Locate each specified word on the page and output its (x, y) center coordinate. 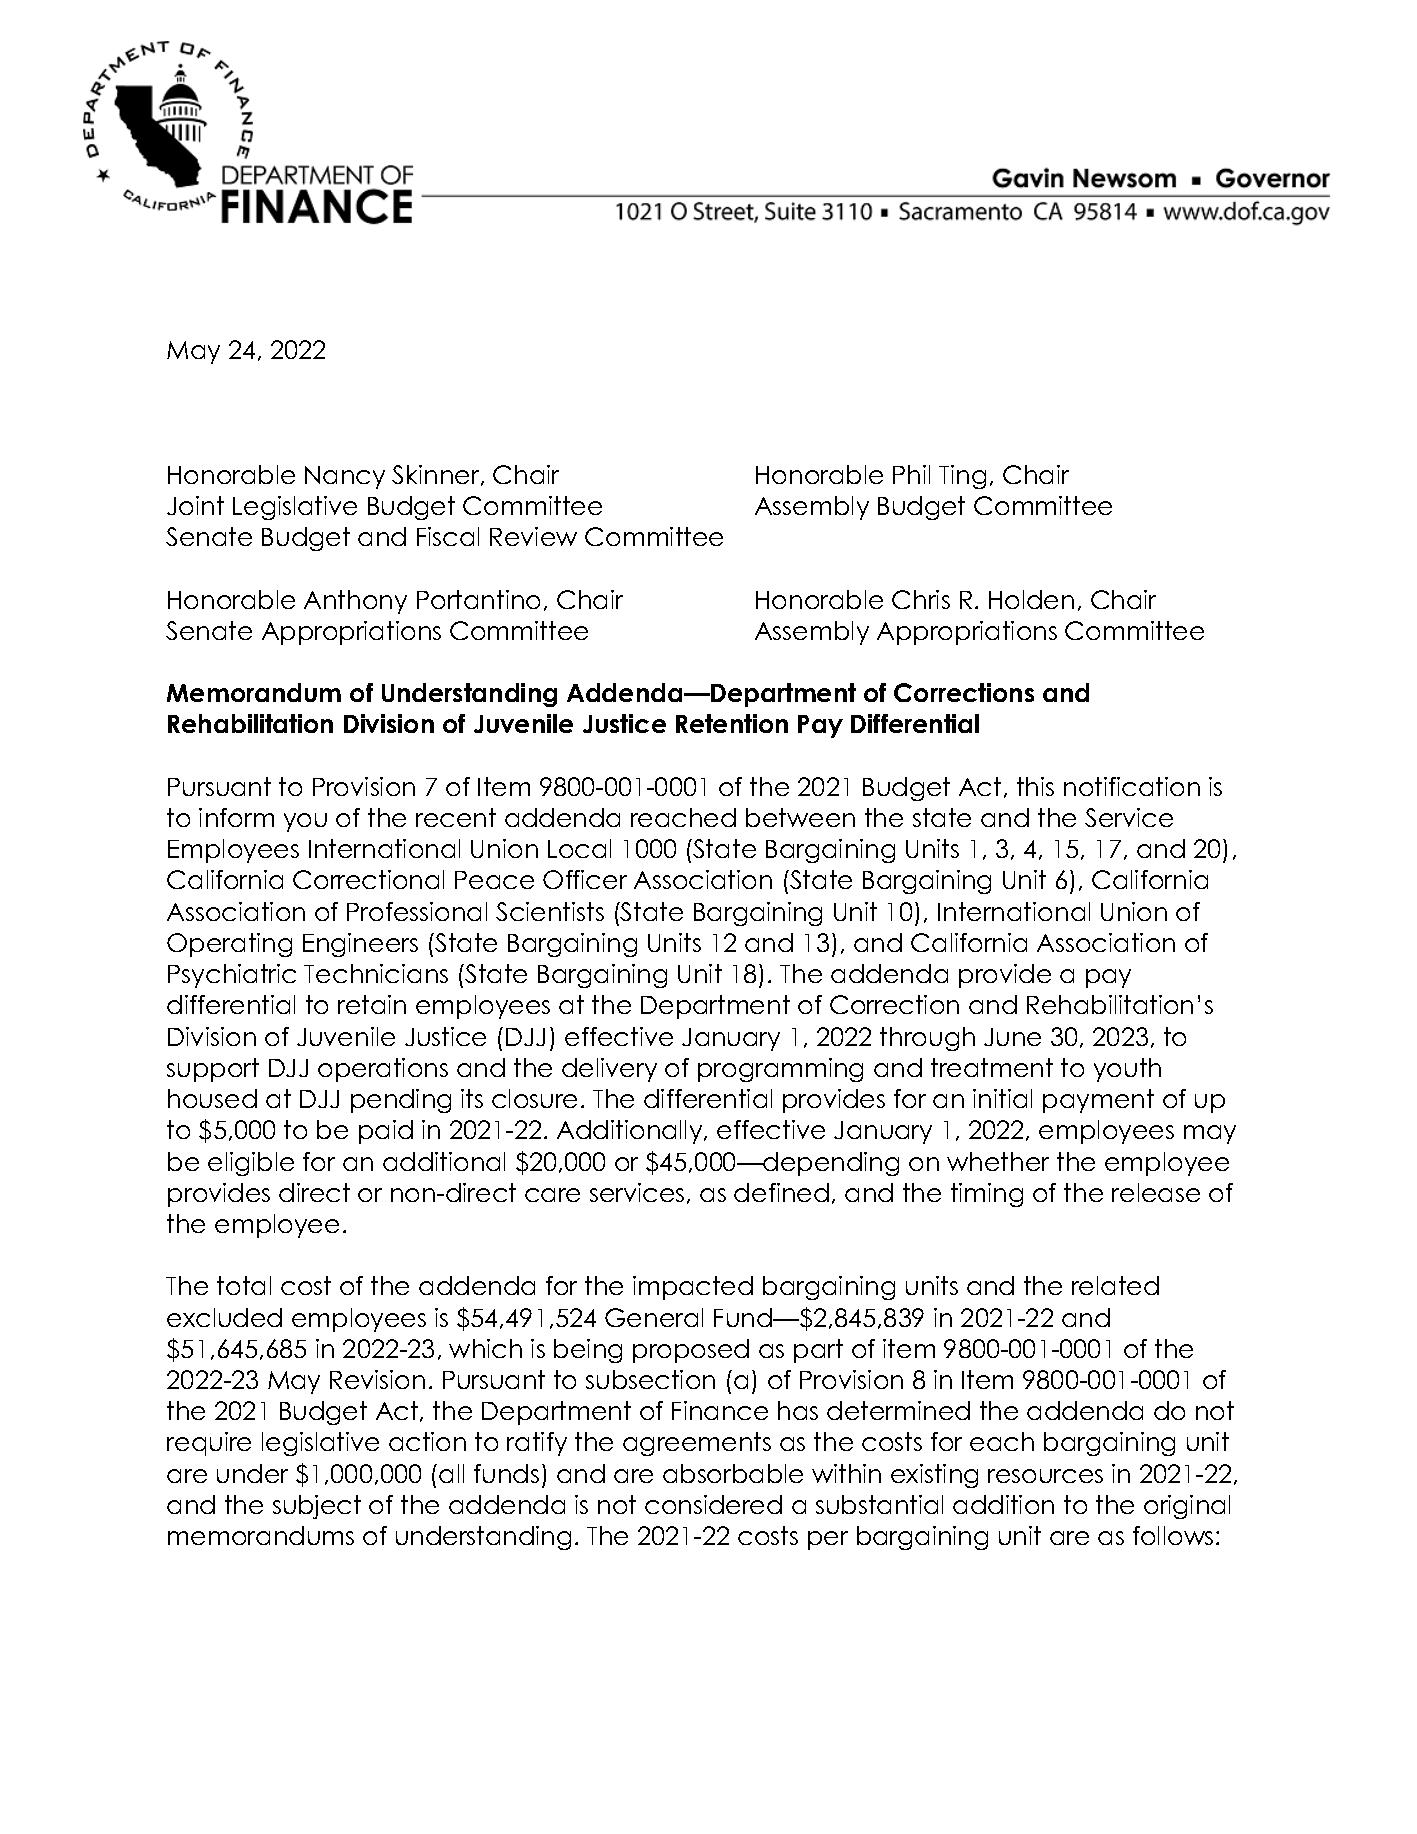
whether (998, 1161)
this (1035, 786)
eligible (251, 1164)
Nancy (345, 477)
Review (533, 536)
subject (317, 1507)
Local (579, 848)
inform (236, 817)
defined (781, 1192)
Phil (911, 474)
